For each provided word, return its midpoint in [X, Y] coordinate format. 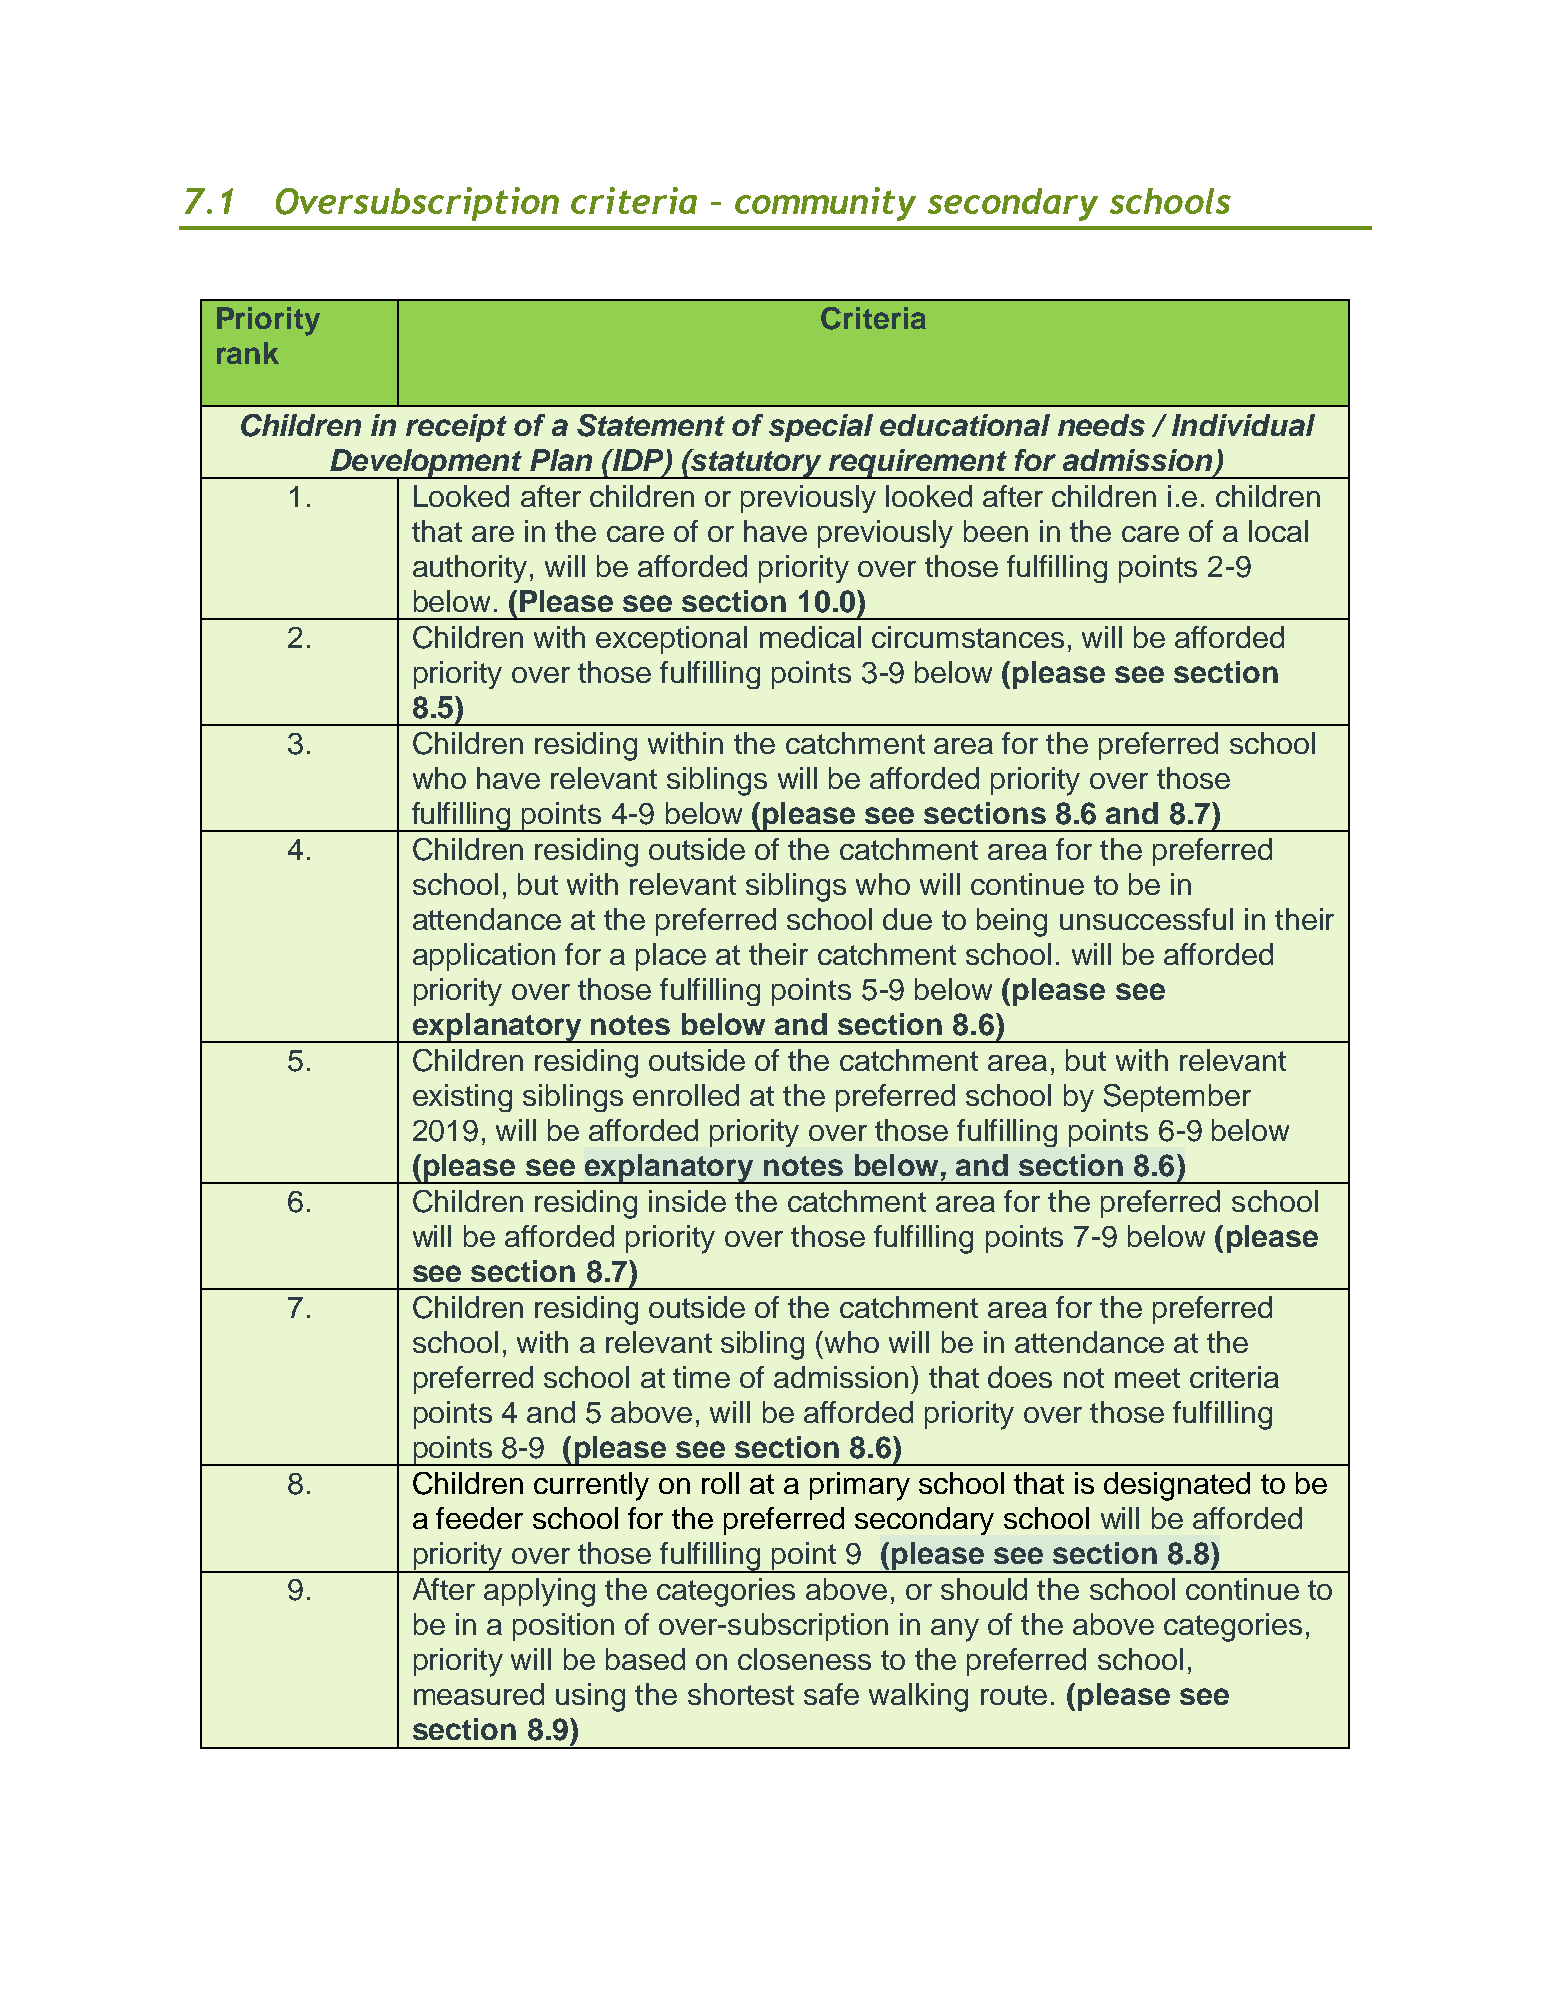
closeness [804, 1659]
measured [479, 1694]
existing [462, 1098]
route [1014, 1695]
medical [810, 637]
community [825, 204]
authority [470, 569]
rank [248, 353]
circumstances [968, 637]
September [1177, 1098]
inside [687, 1201]
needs [1101, 425]
